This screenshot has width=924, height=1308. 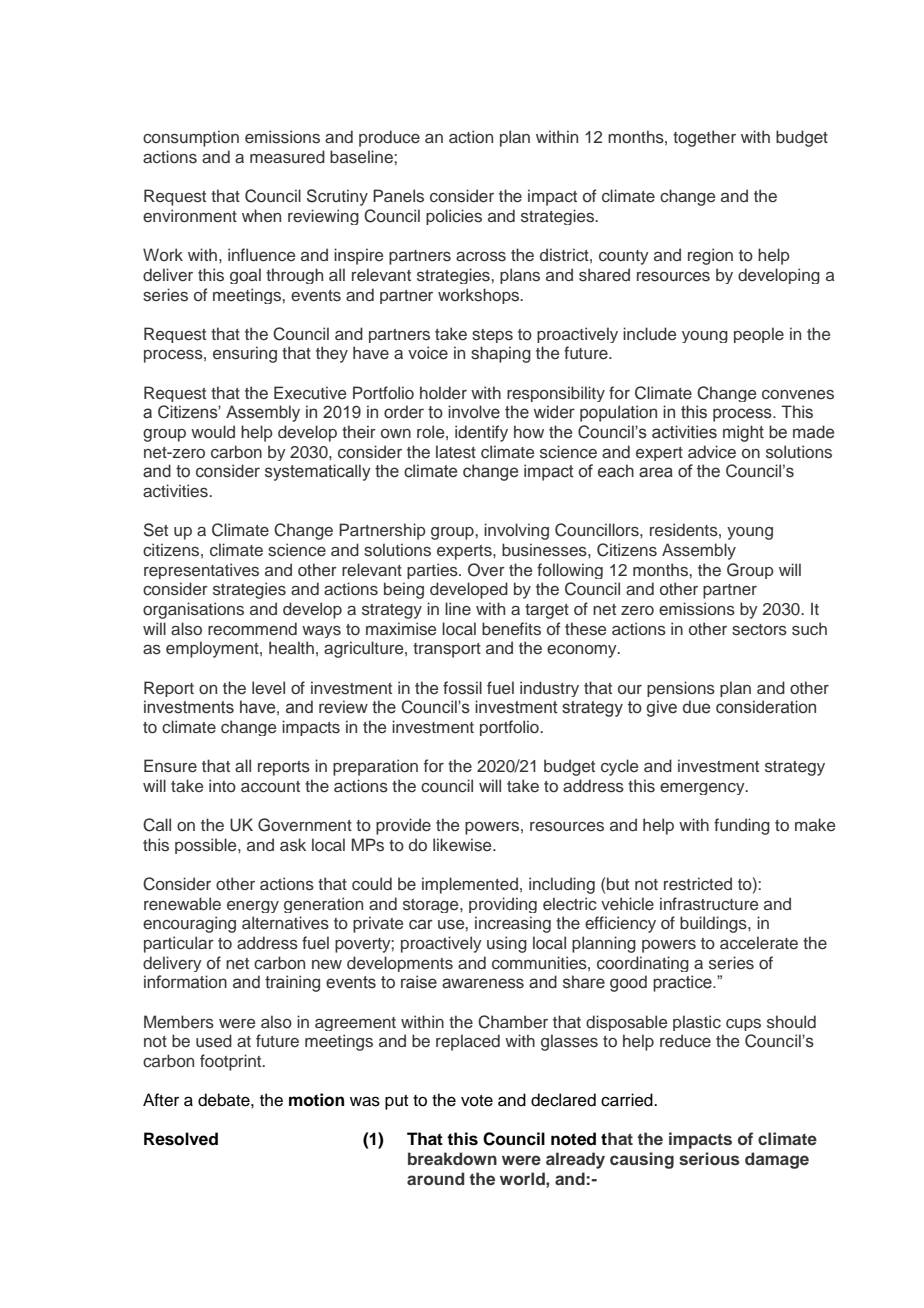 What do you see at coordinates (516, 531) in the screenshot?
I see `involving` at bounding box center [516, 531].
